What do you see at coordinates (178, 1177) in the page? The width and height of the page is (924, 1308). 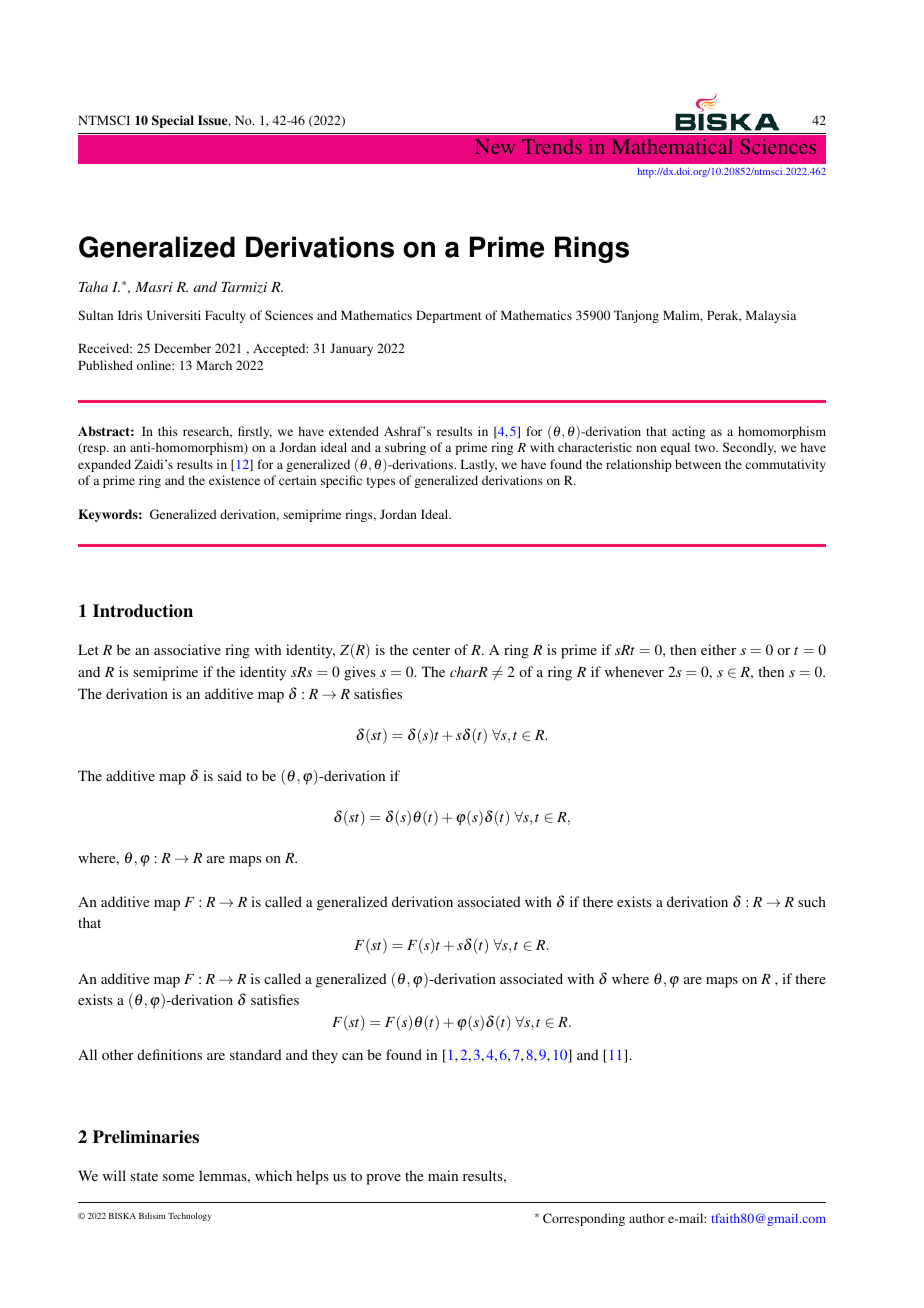 I see `some` at bounding box center [178, 1177].
